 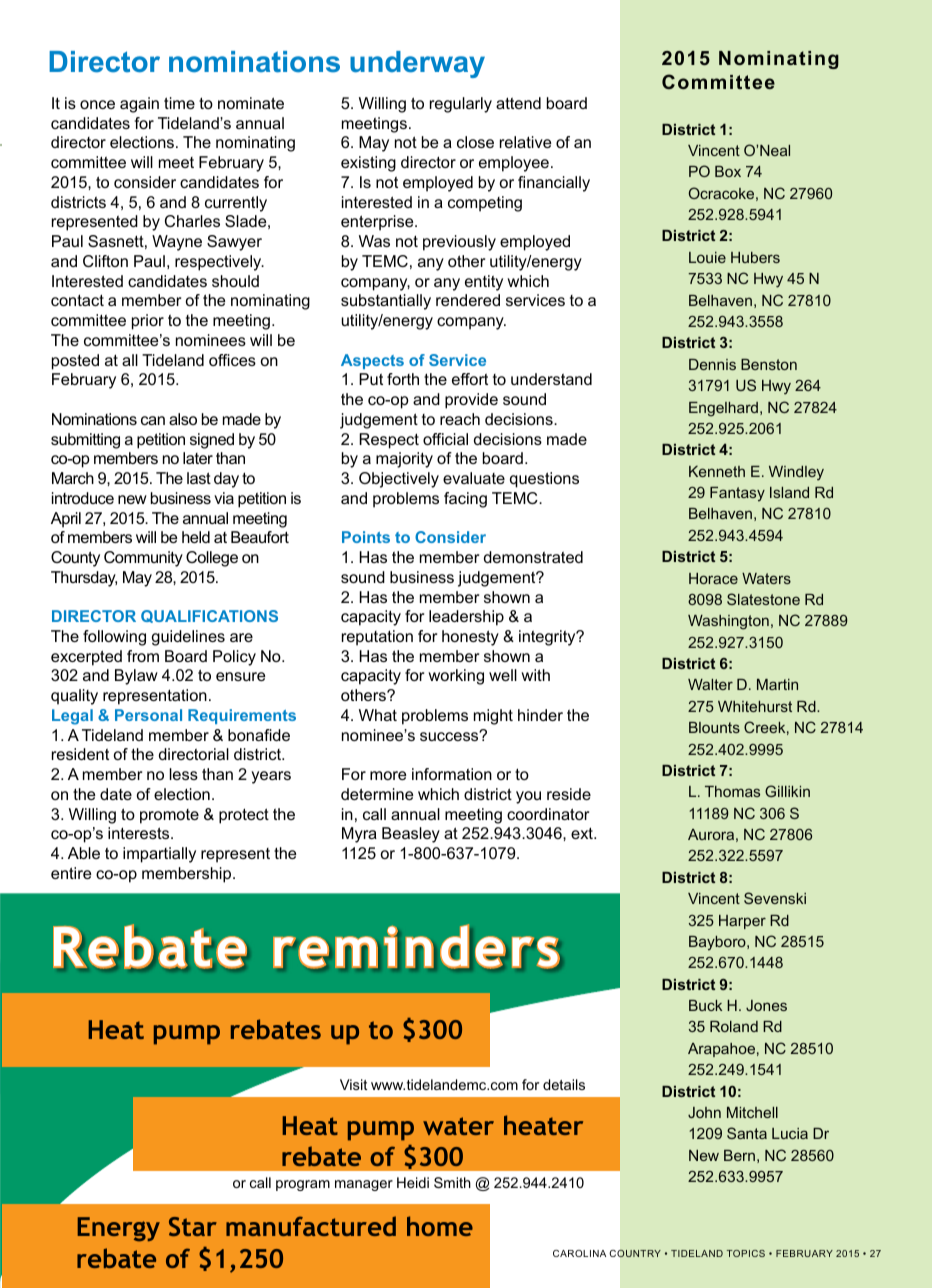 I want to click on majority, so click(x=404, y=460).
